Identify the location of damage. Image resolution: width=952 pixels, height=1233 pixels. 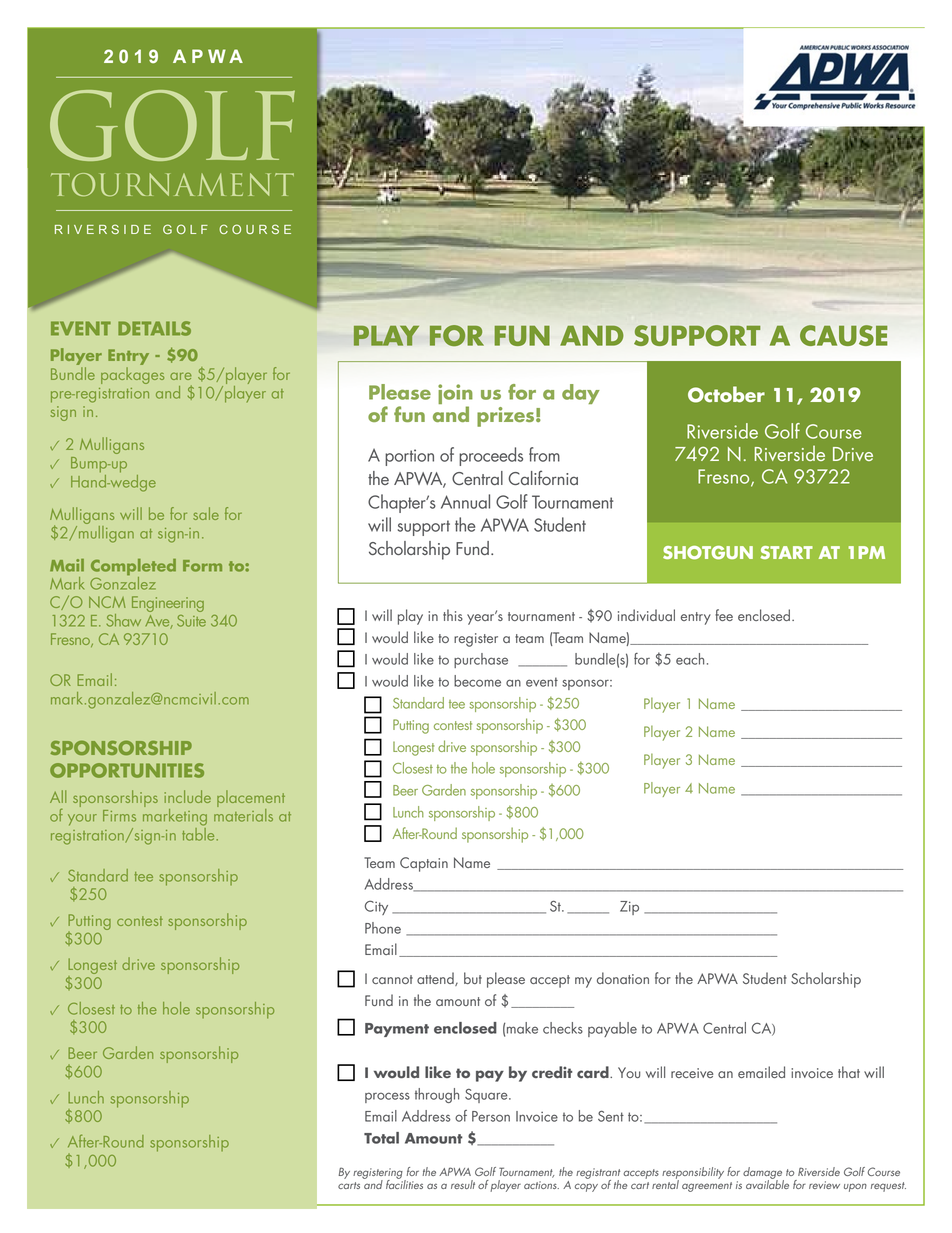
(763, 1174).
